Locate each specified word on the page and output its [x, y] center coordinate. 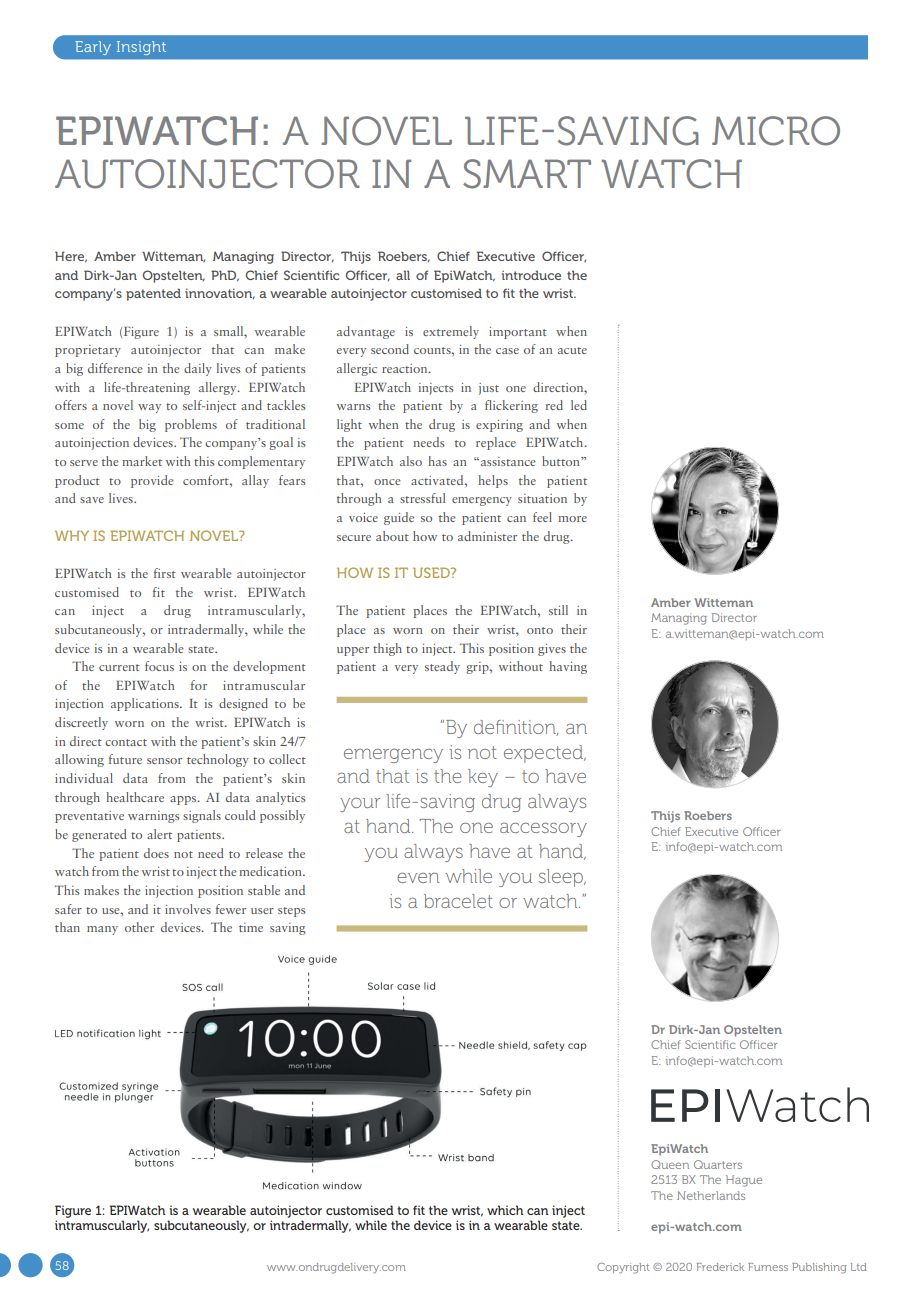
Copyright [623, 1268]
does [156, 853]
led [579, 405]
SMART [527, 174]
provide [152, 481]
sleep [562, 878]
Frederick [720, 1267]
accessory [543, 829]
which [505, 1210]
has [437, 461]
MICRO [776, 131]
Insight [141, 48]
